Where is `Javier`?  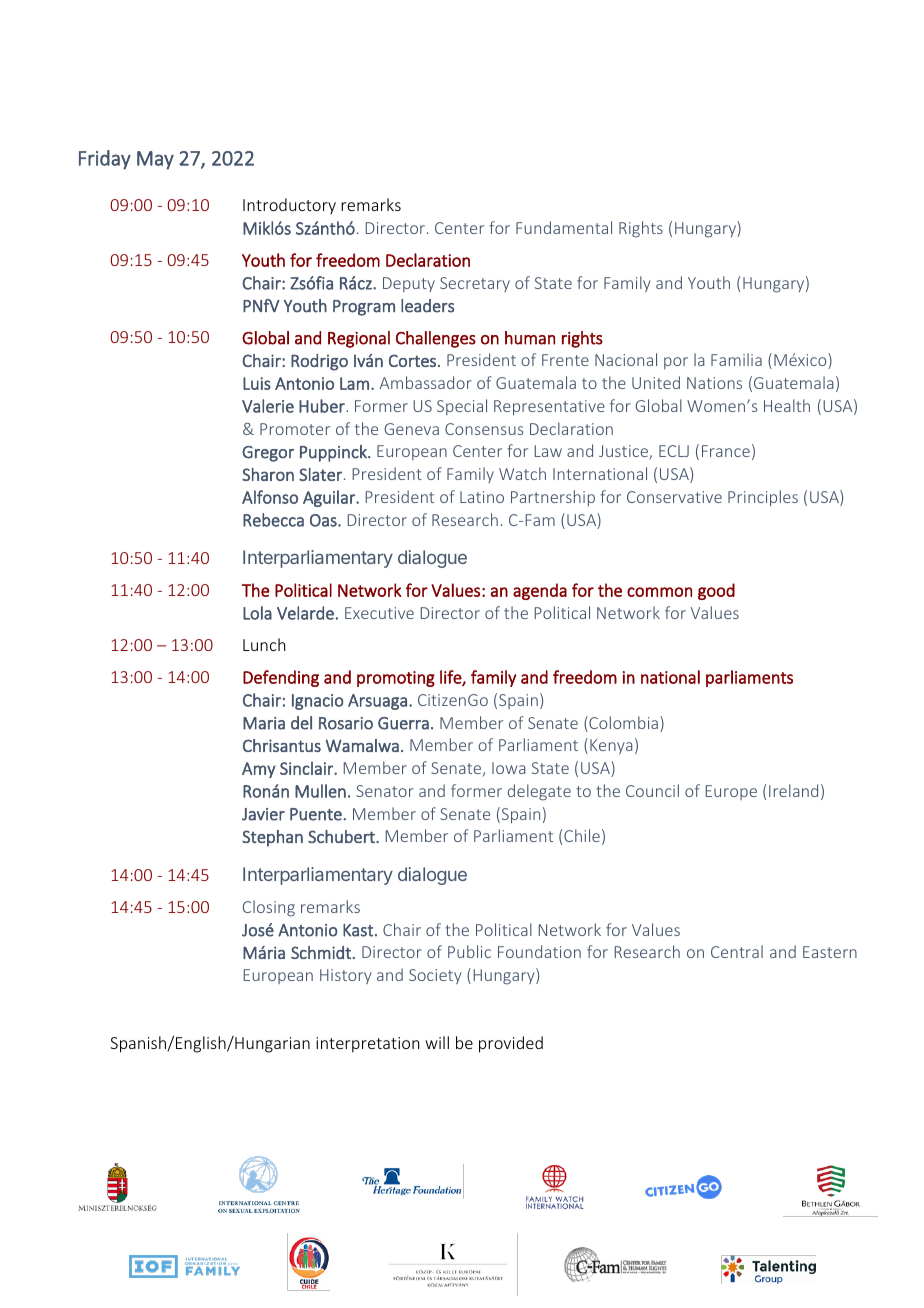
Javier is located at coordinates (263, 814).
